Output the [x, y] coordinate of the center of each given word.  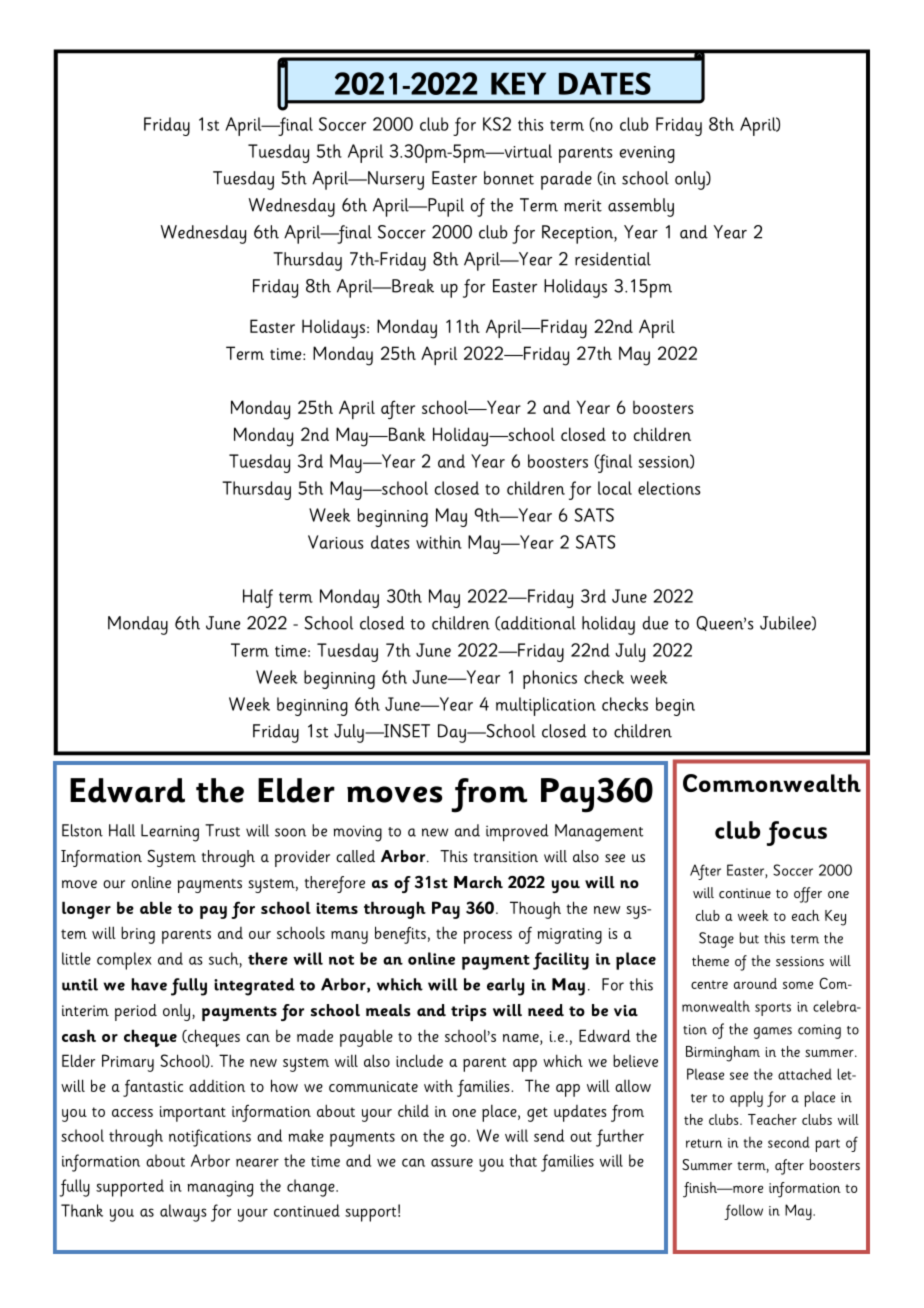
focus [797, 833]
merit [583, 205]
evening [647, 154]
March [478, 882]
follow [743, 1212]
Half [258, 598]
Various [336, 542]
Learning [170, 833]
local [615, 488]
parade [566, 180]
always [183, 1213]
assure [452, 1162]
